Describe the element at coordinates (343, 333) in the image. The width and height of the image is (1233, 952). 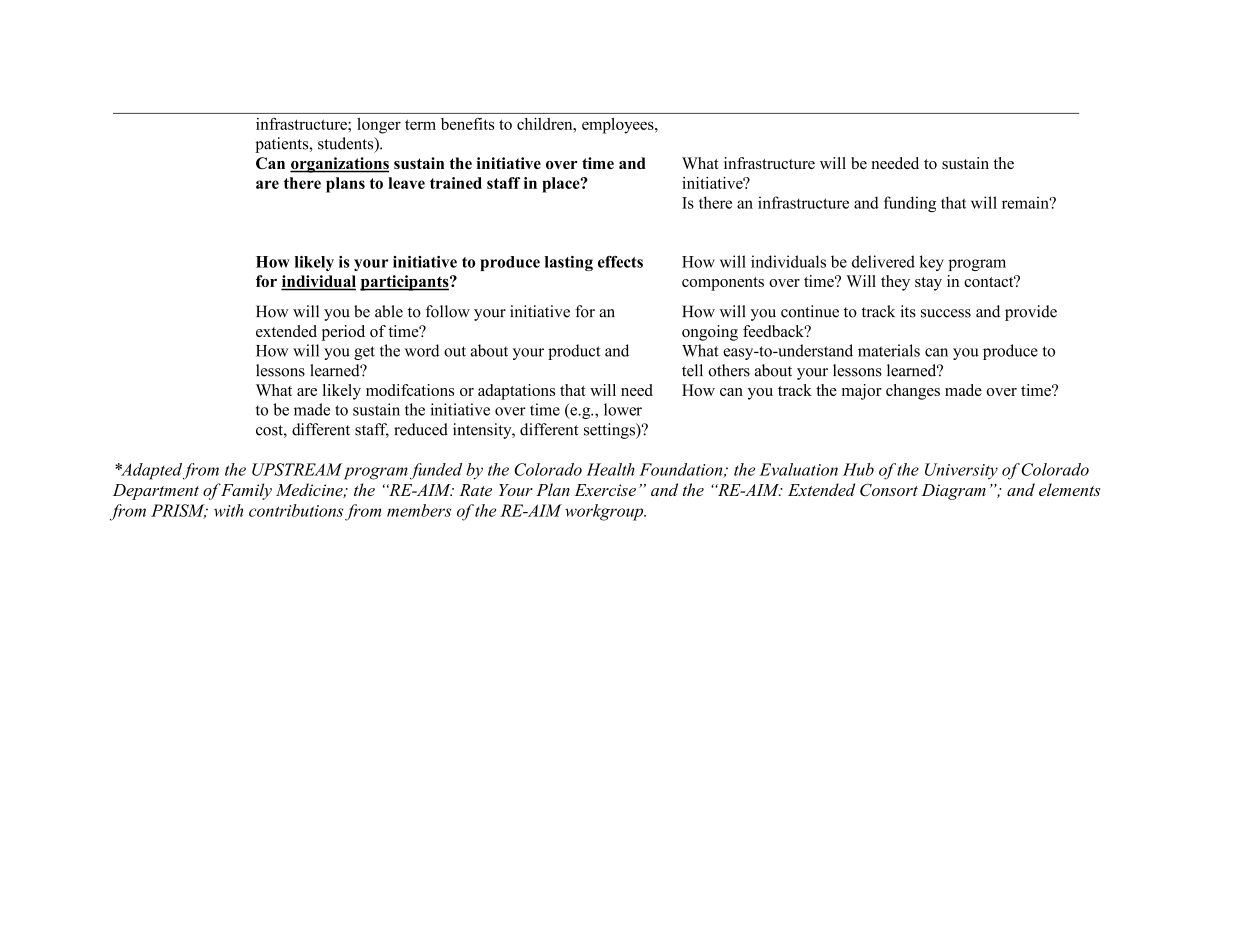
I see `period` at that location.
